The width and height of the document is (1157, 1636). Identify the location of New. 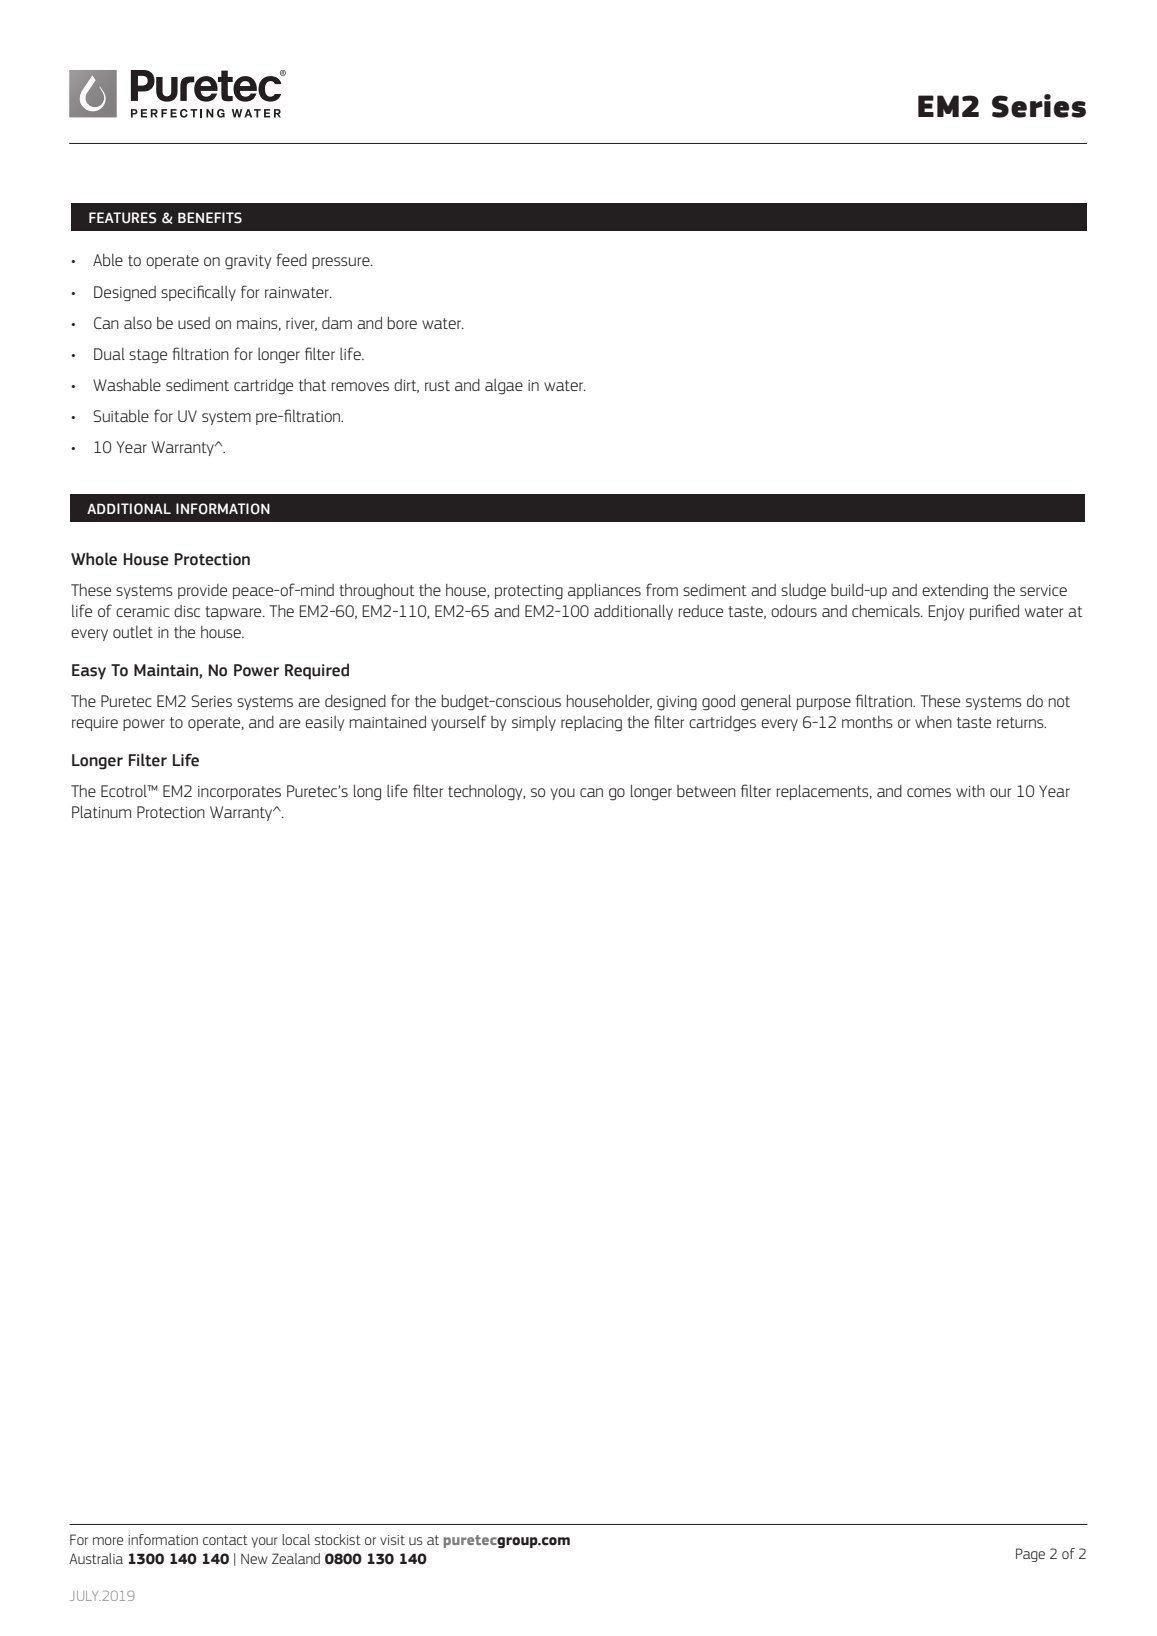
(254, 1559).
